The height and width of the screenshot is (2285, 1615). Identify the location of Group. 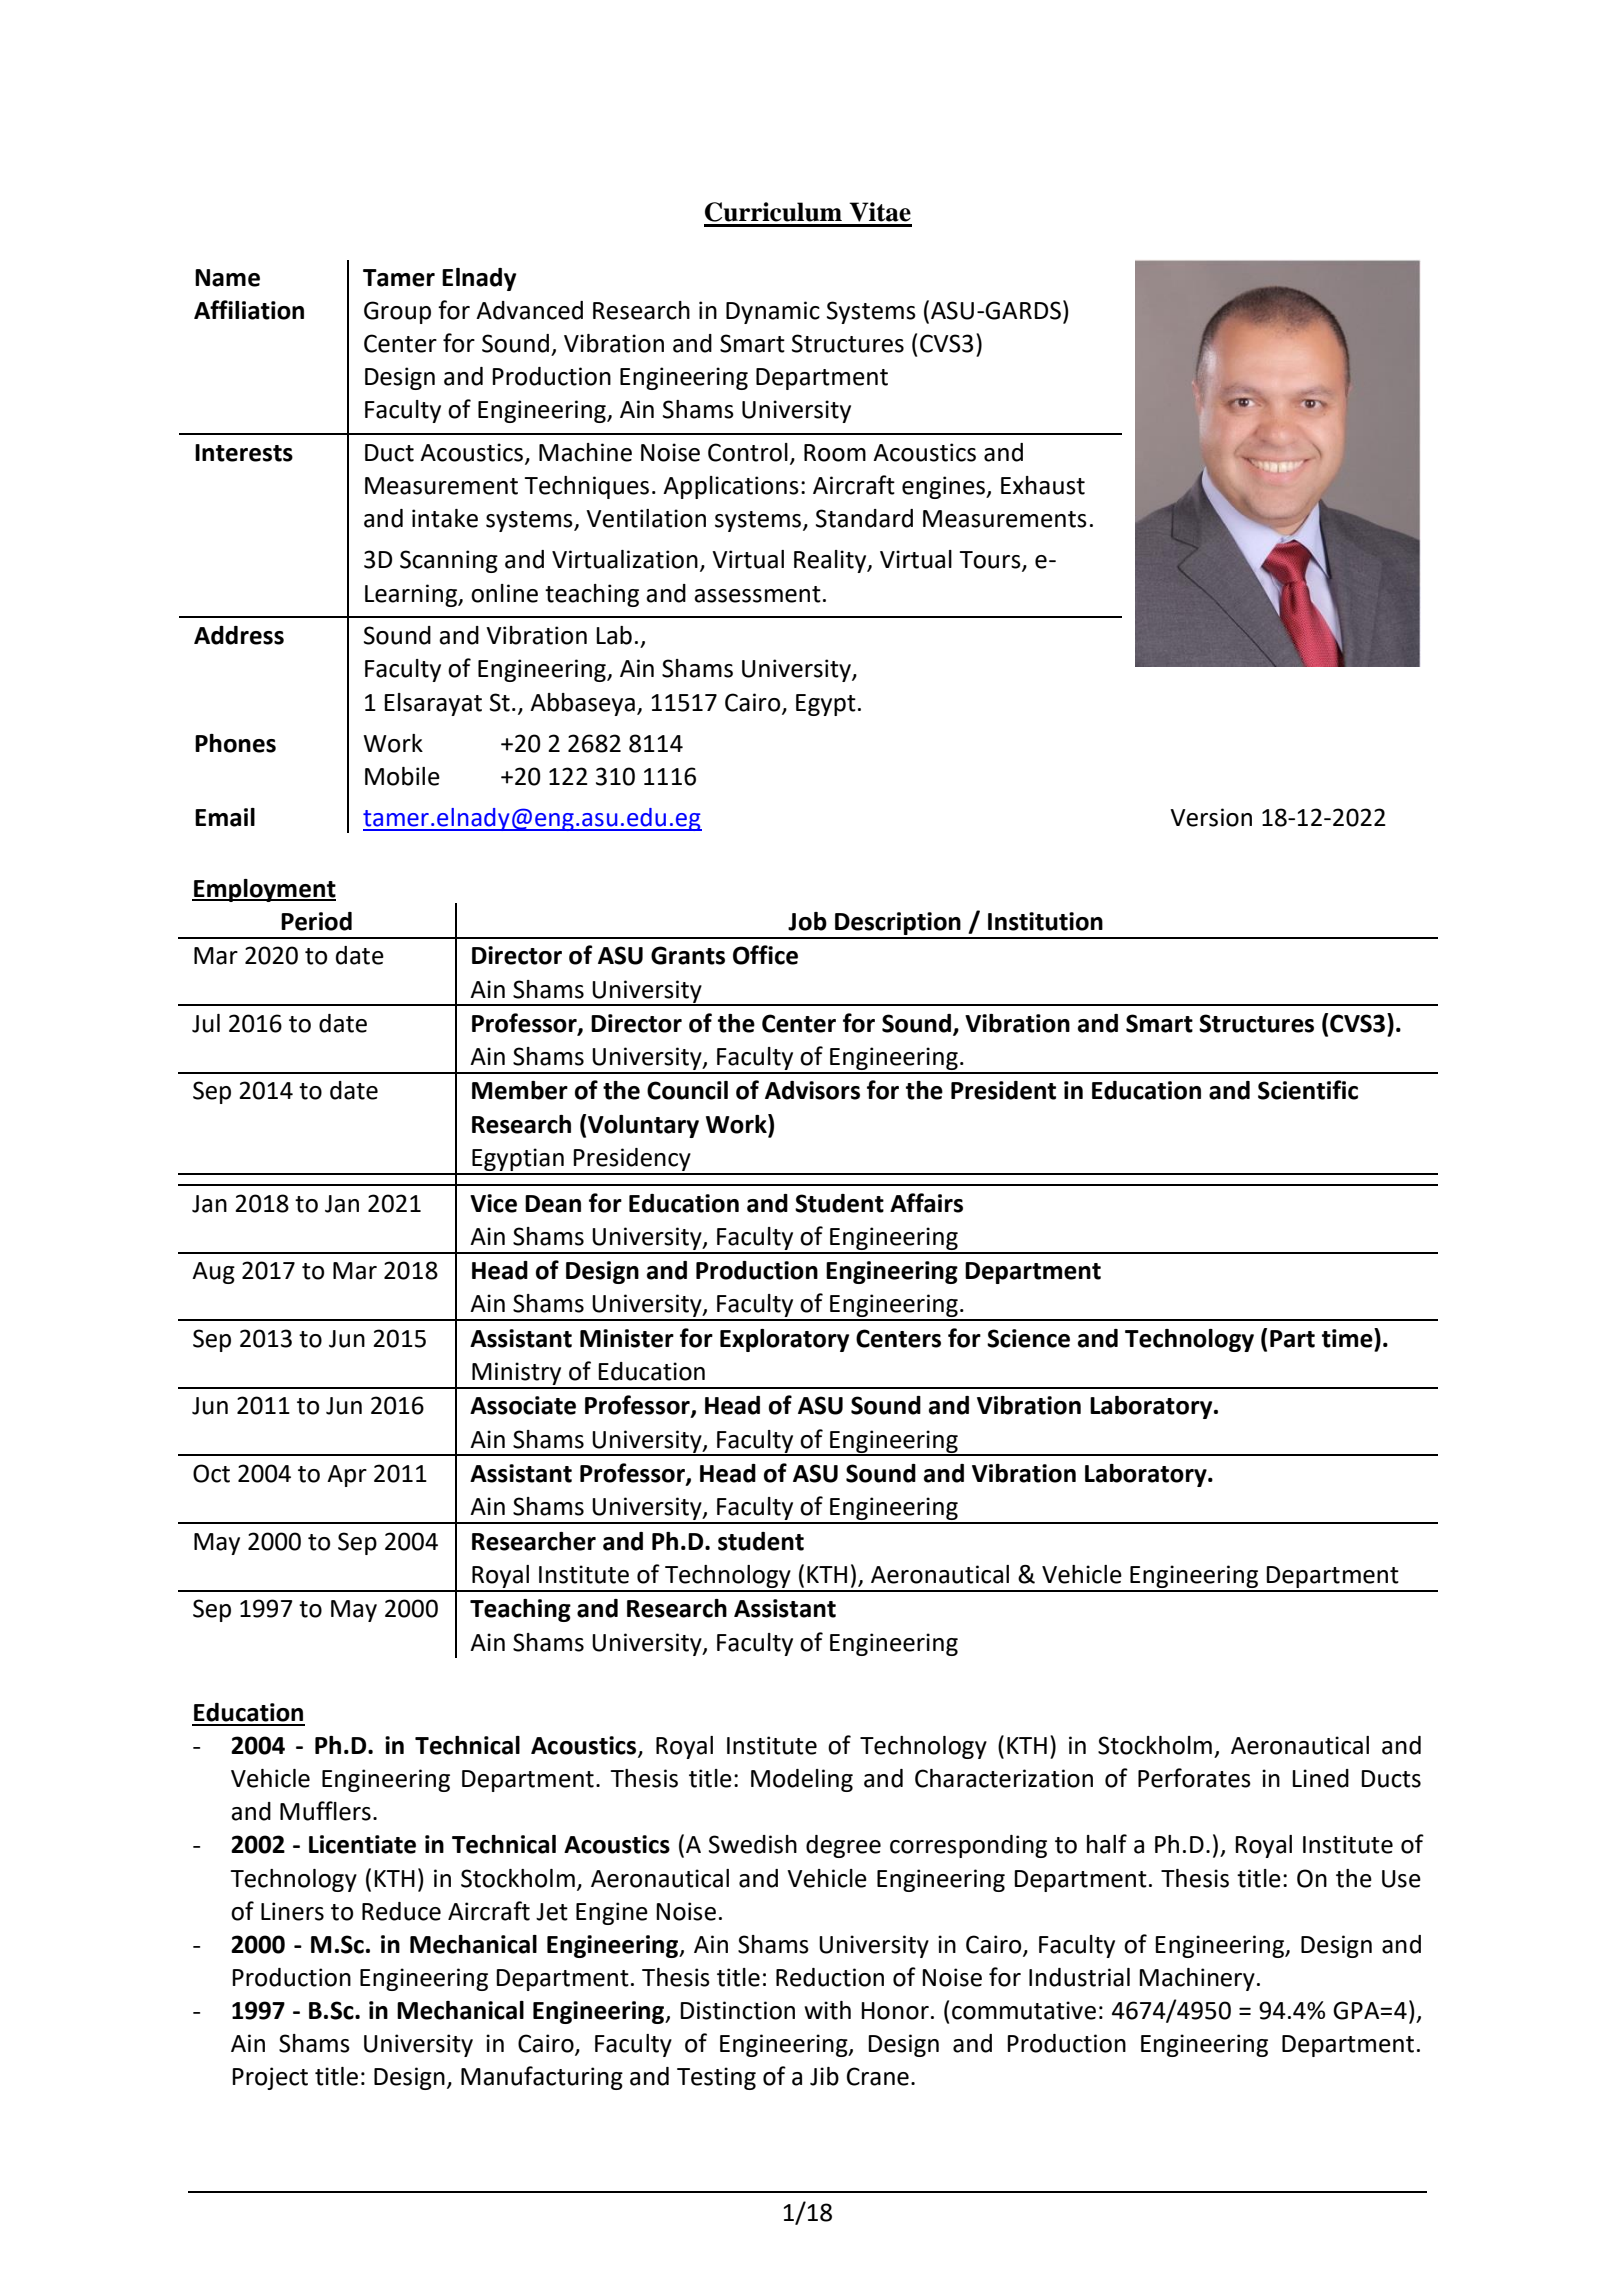
(397, 312).
